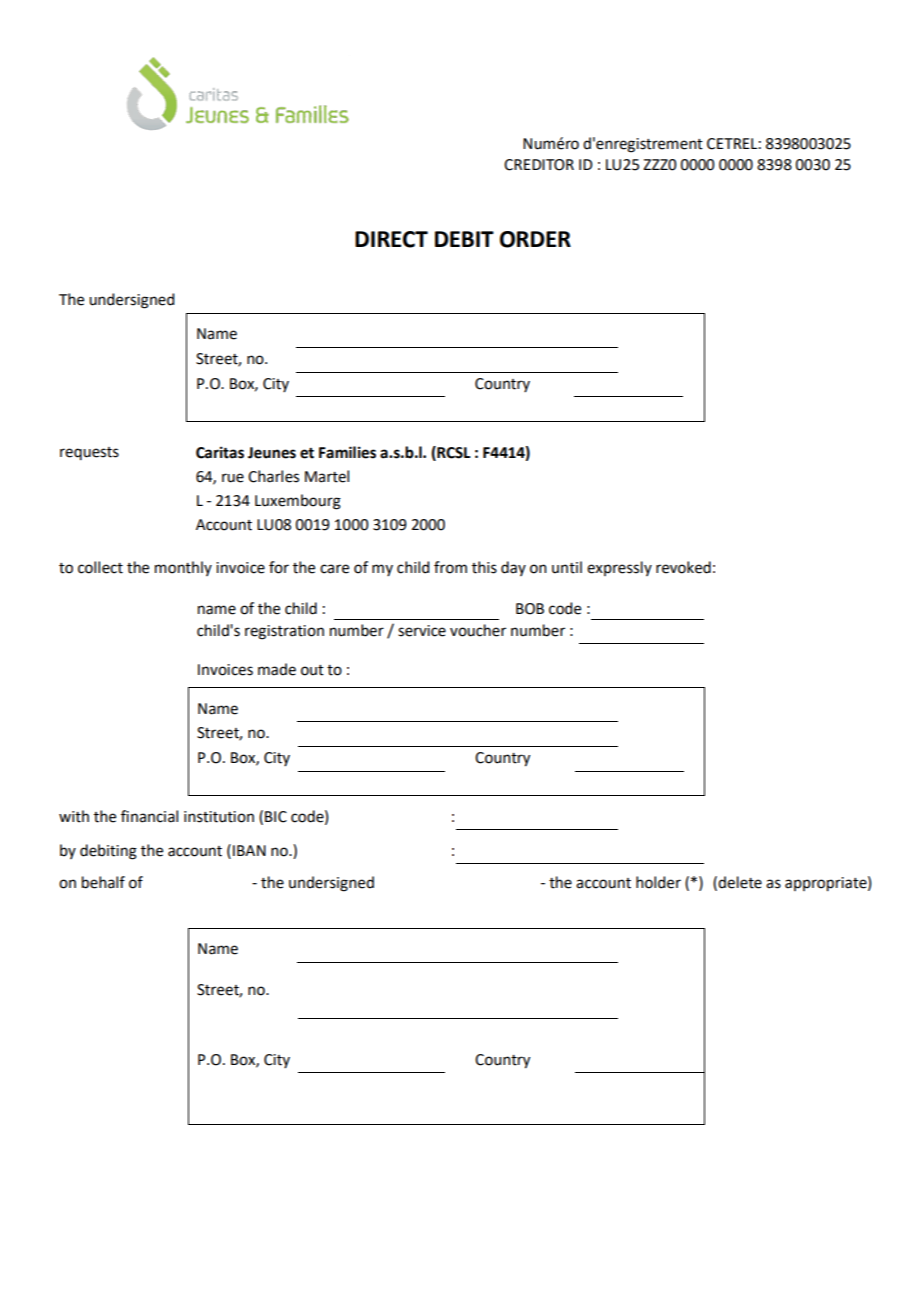 This document has width=924, height=1308. I want to click on CREDITOR, so click(539, 165).
